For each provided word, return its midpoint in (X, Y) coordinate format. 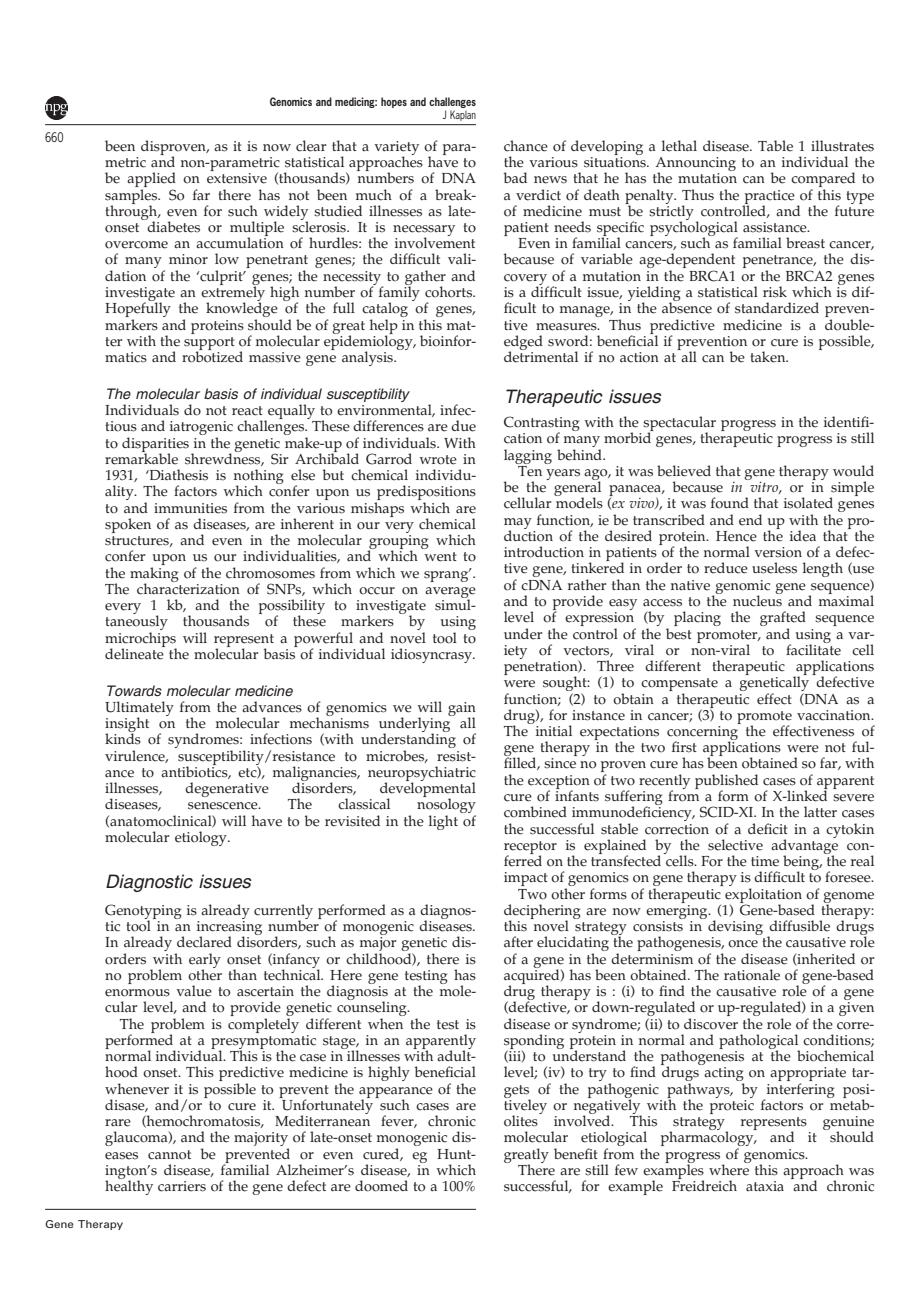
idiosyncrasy (433, 655)
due (463, 426)
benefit (576, 1154)
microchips (141, 640)
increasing (229, 929)
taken (769, 357)
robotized (212, 356)
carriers (182, 1186)
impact (526, 879)
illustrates (842, 146)
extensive (237, 178)
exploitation (763, 896)
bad (515, 178)
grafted (783, 620)
